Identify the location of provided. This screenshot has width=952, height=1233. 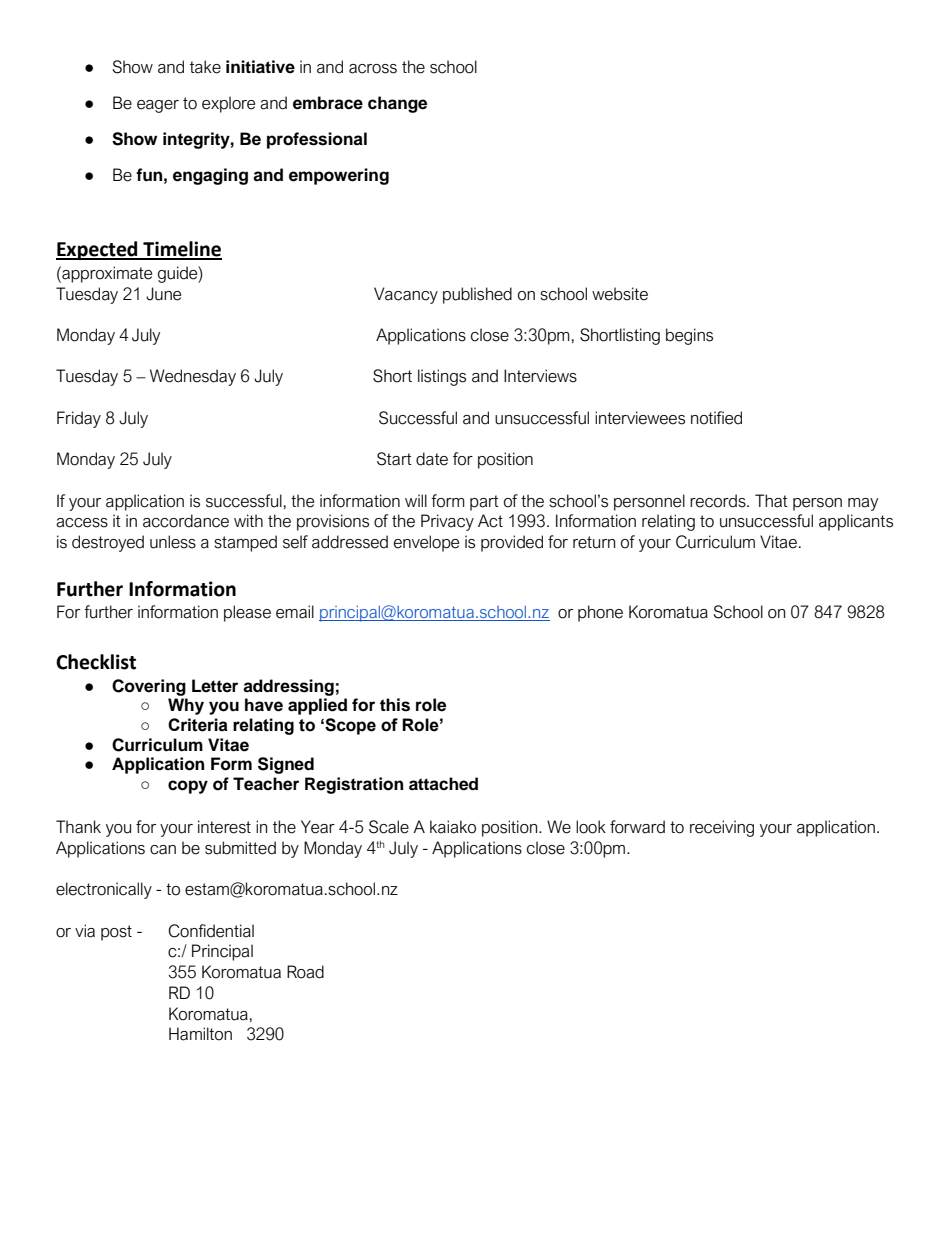
(512, 543).
